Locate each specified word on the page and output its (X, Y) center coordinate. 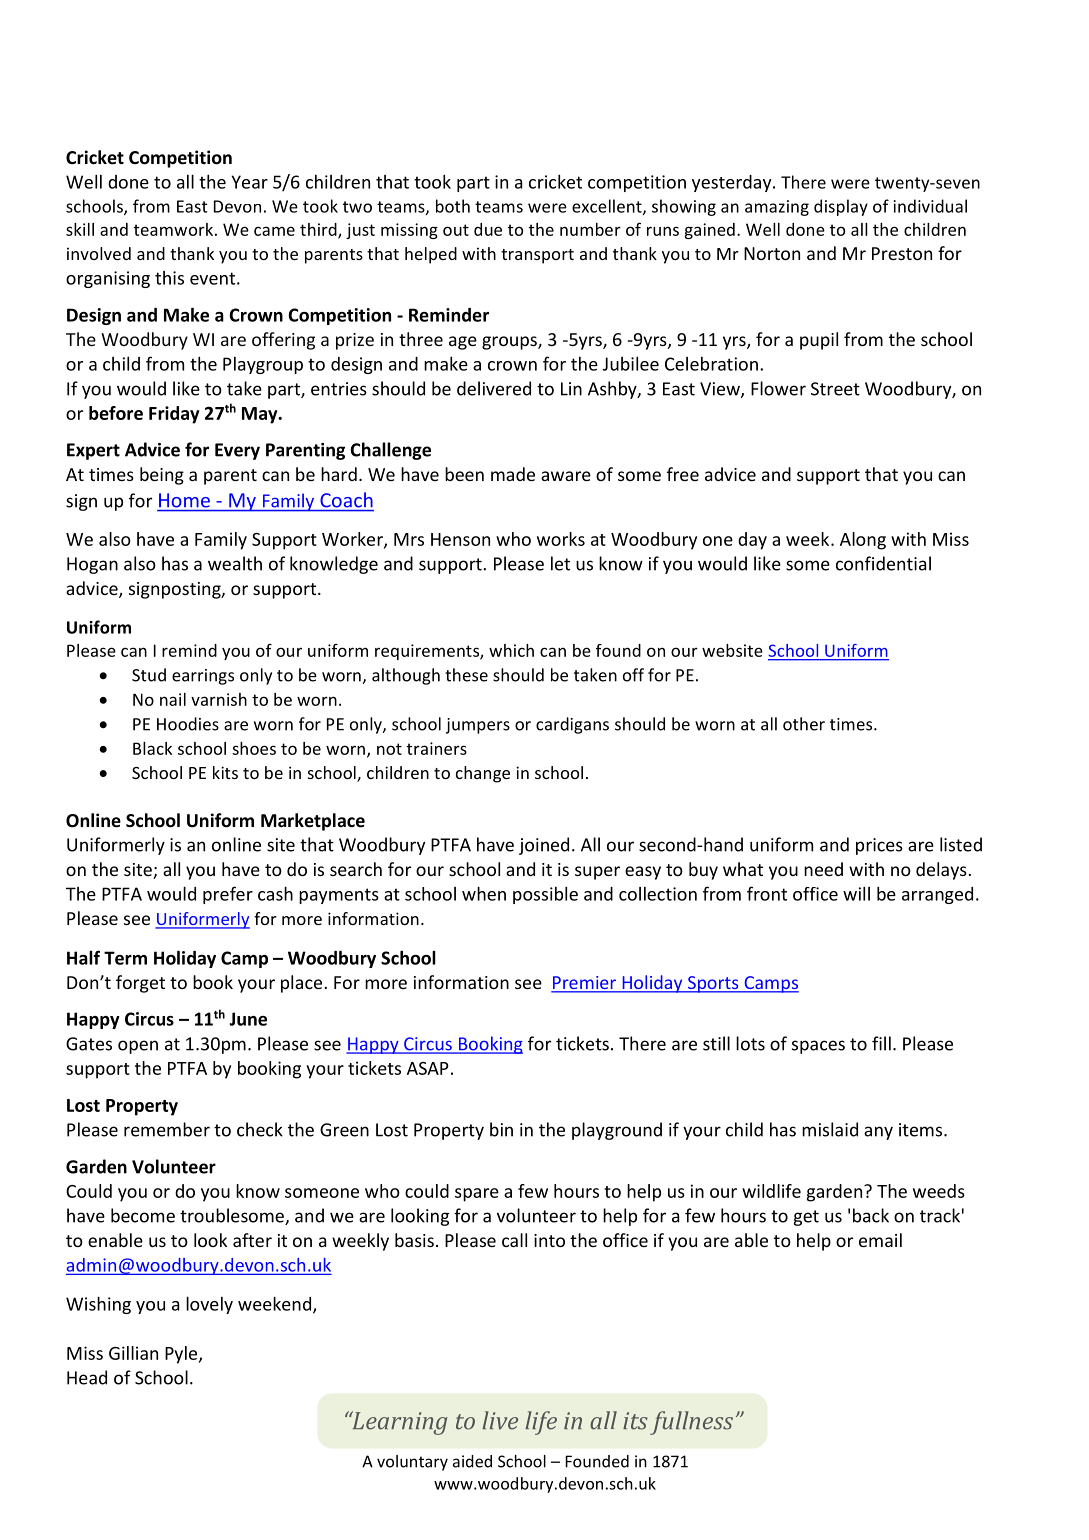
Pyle (182, 1355)
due (488, 229)
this (169, 278)
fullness (691, 1423)
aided (472, 1461)
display (841, 207)
